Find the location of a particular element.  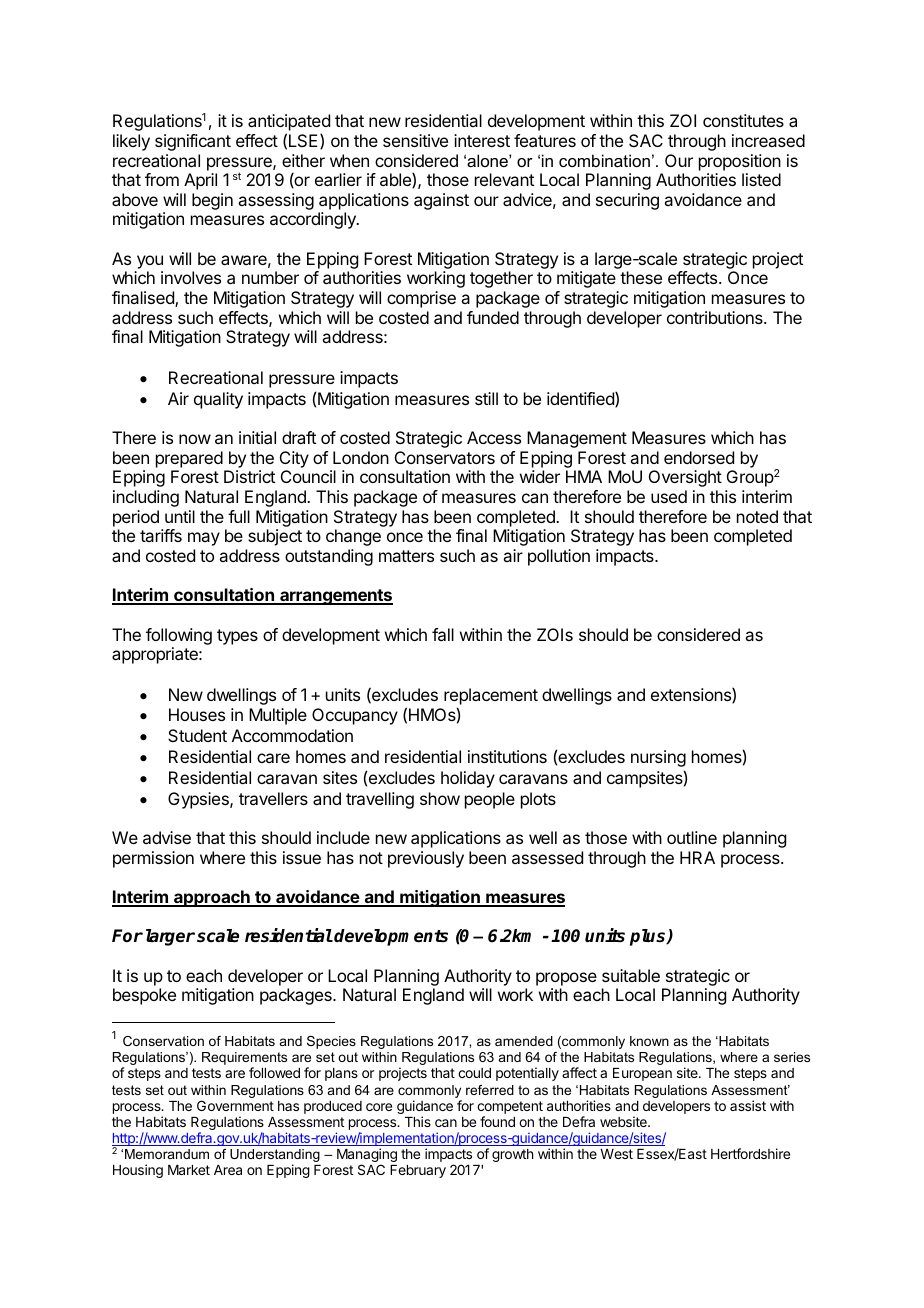

significant is located at coordinates (193, 142).
